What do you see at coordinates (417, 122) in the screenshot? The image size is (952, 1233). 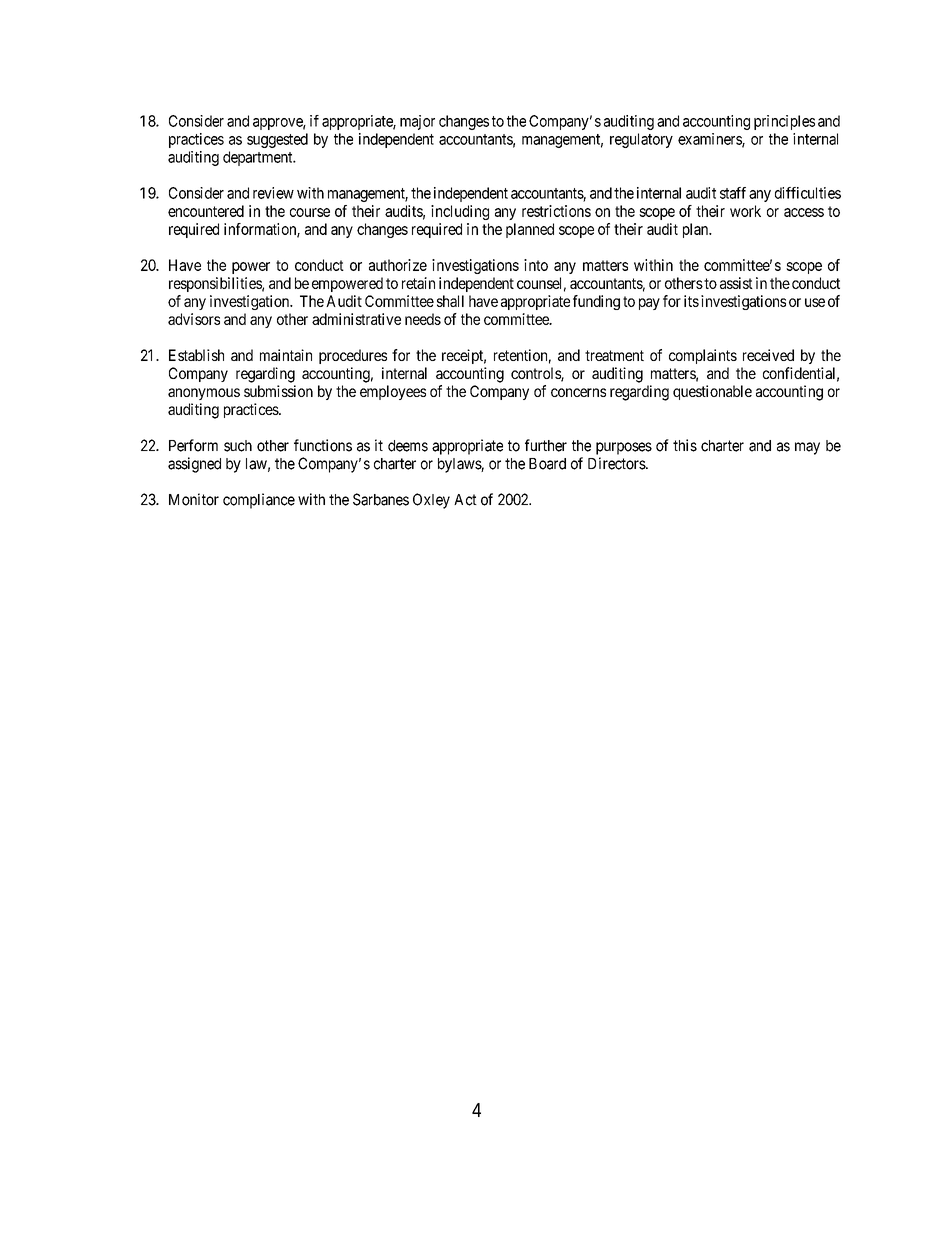 I see `major` at bounding box center [417, 122].
